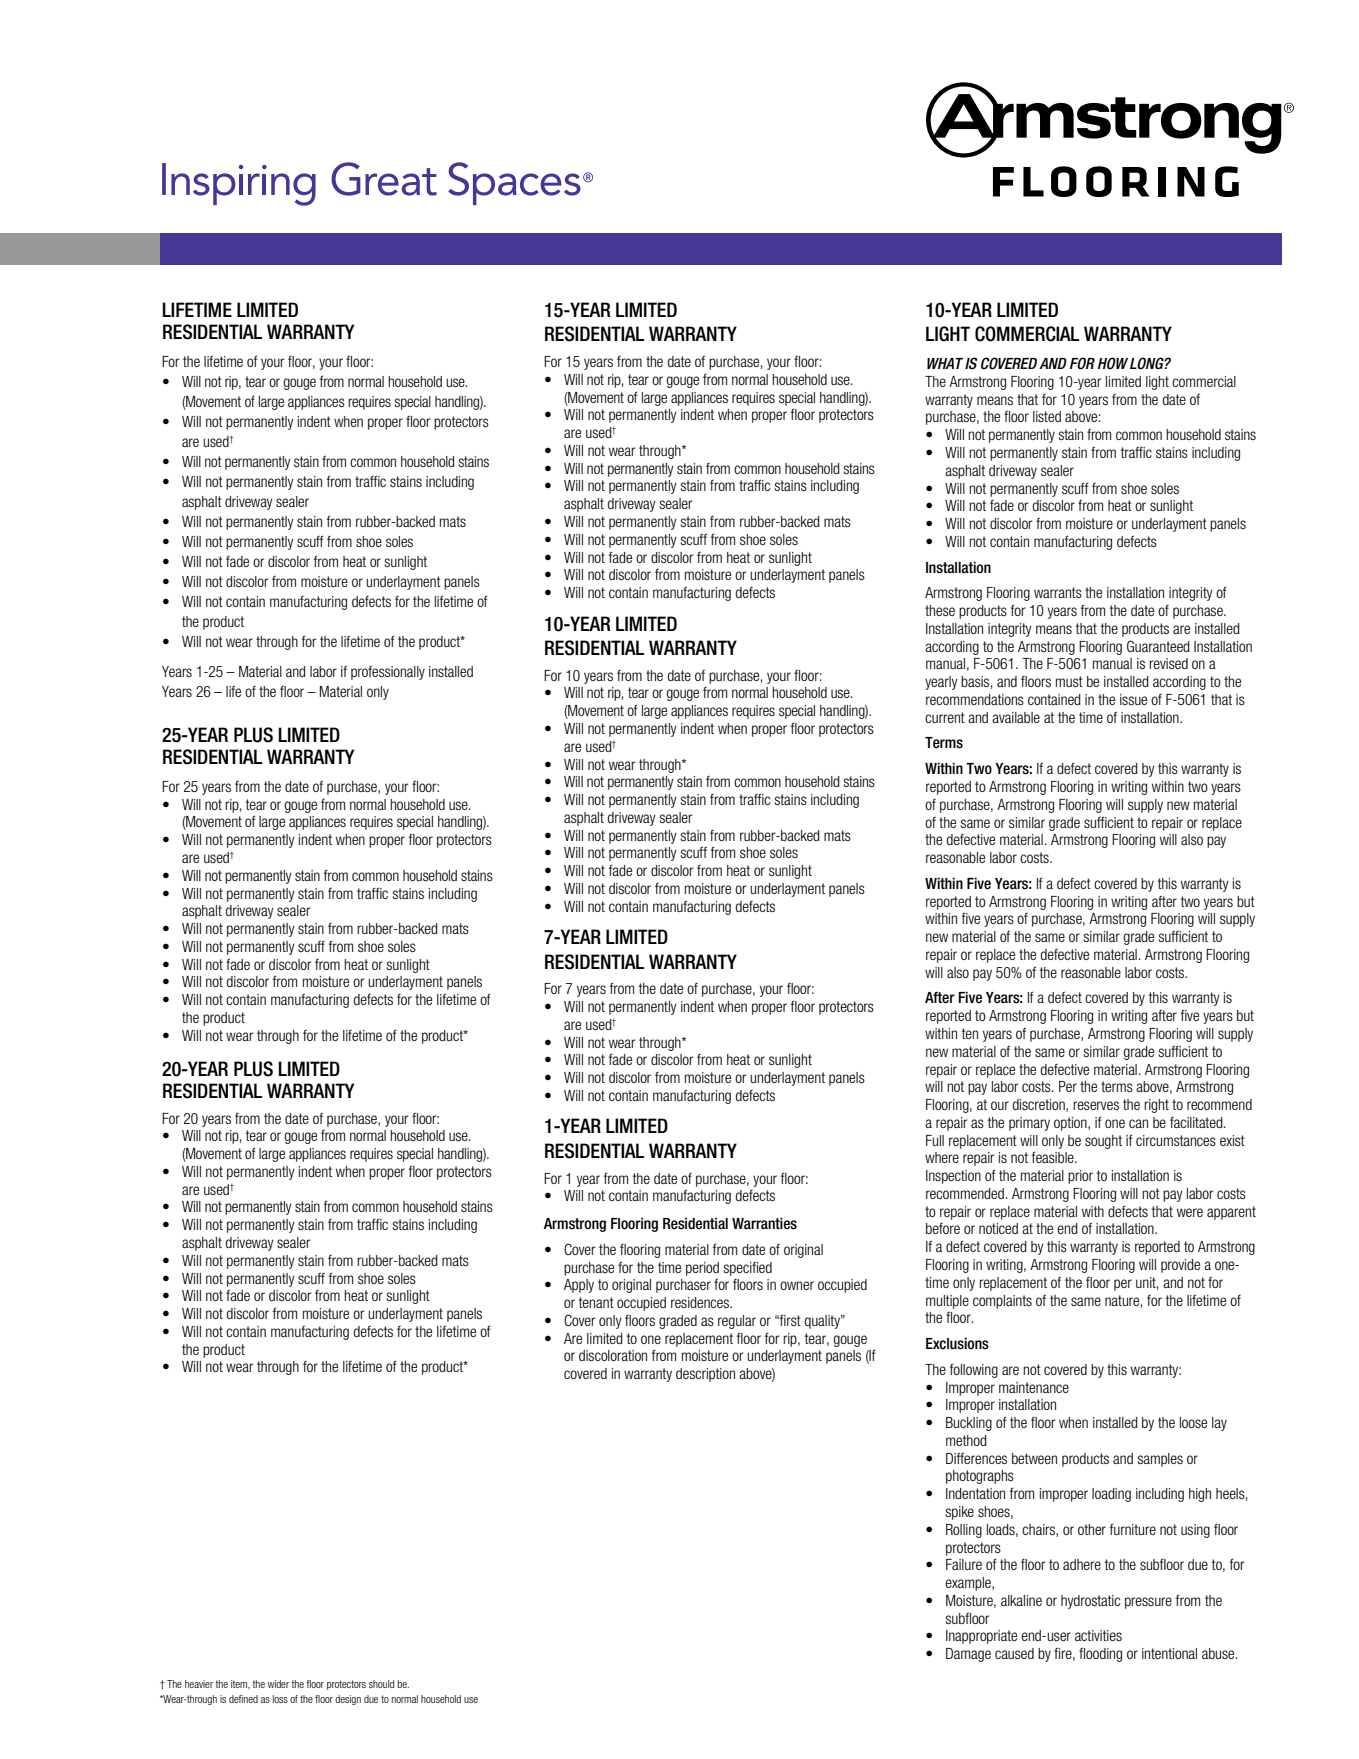 This image has height=1759, width=1359. Describe the element at coordinates (1016, 717) in the image. I see `available` at that location.
